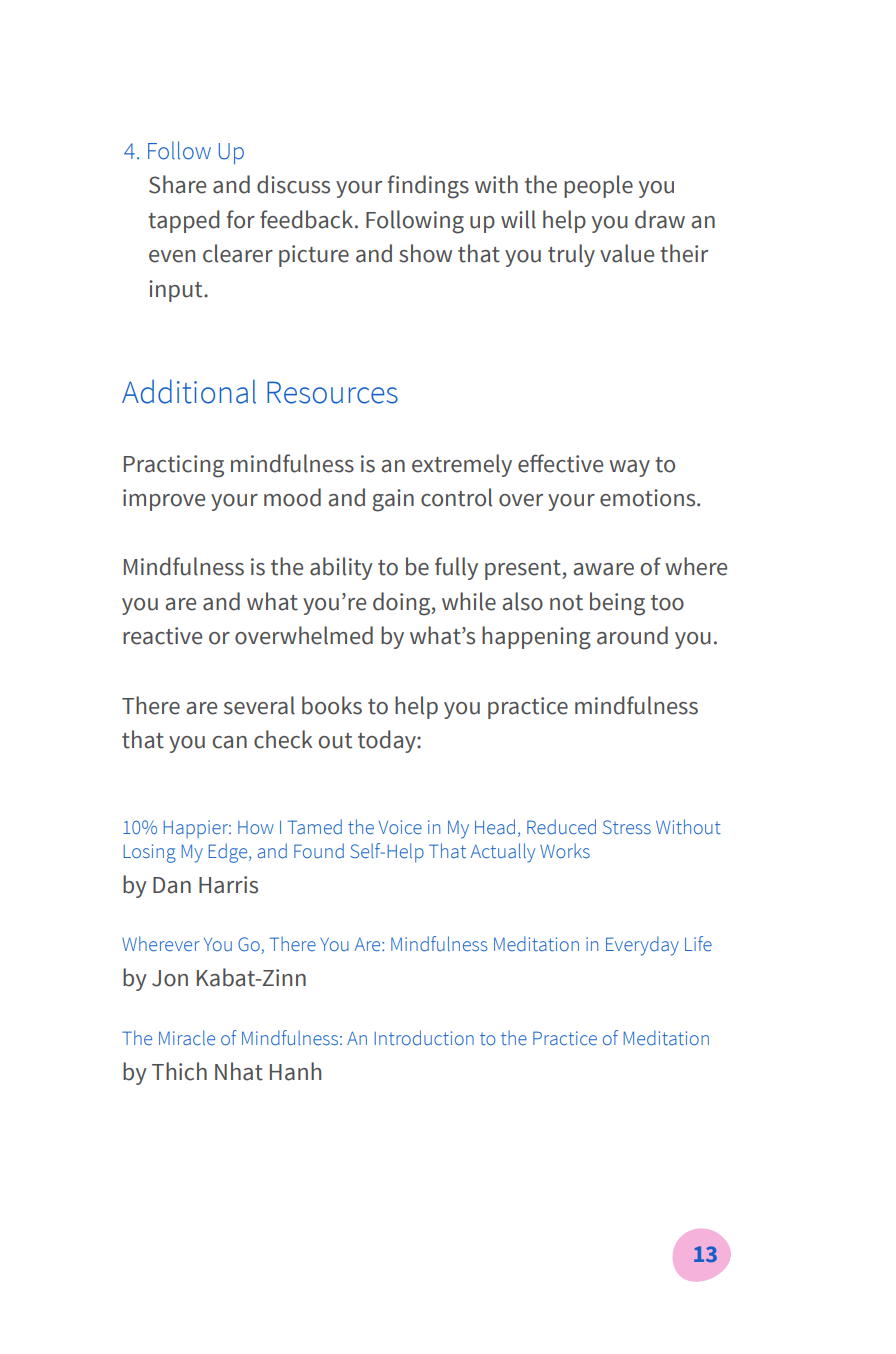  I want to click on around, so click(632, 635).
